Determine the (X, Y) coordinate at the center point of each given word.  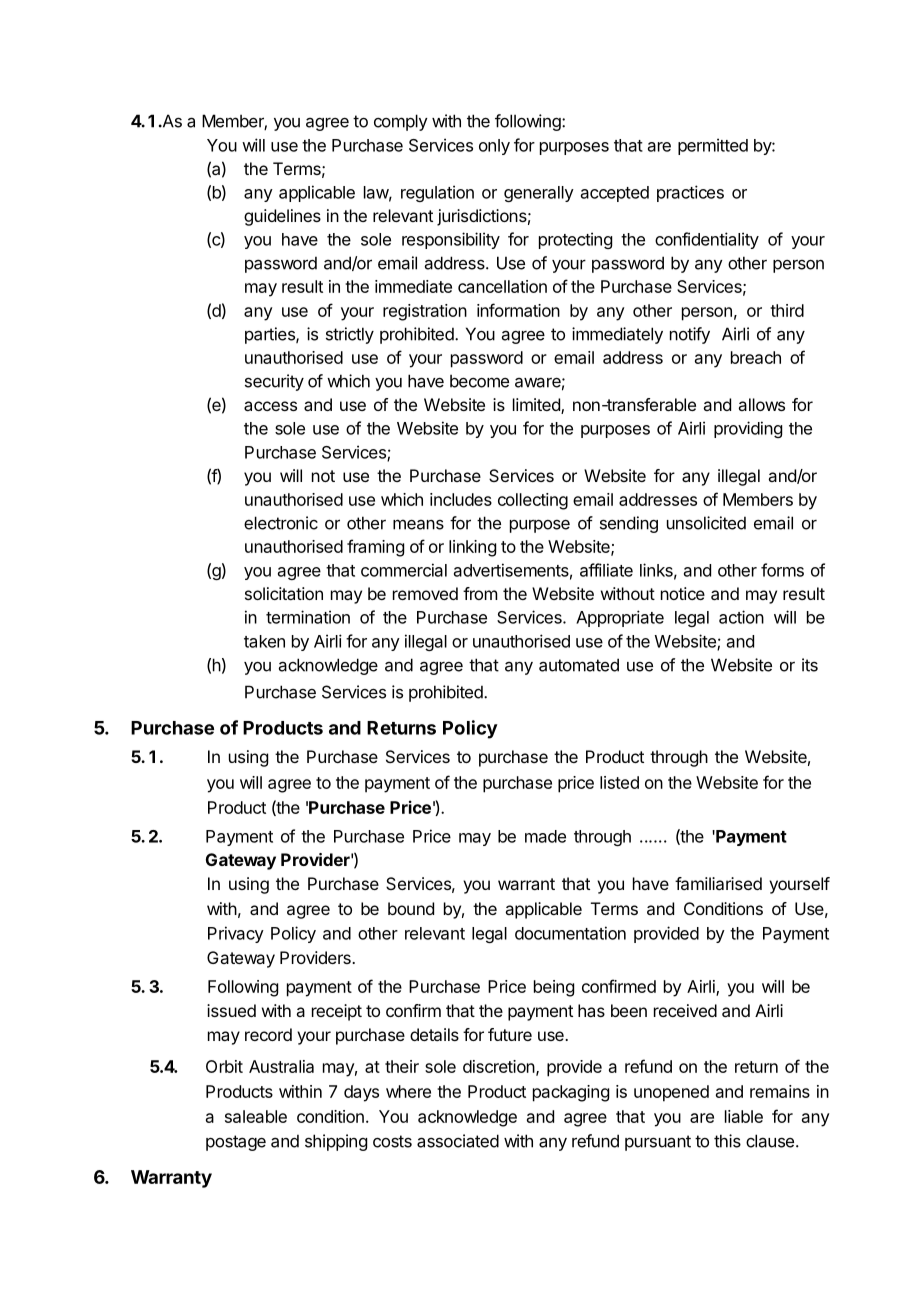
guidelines (282, 217)
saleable (256, 1116)
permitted (713, 146)
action (741, 617)
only (494, 147)
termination (308, 617)
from (480, 593)
